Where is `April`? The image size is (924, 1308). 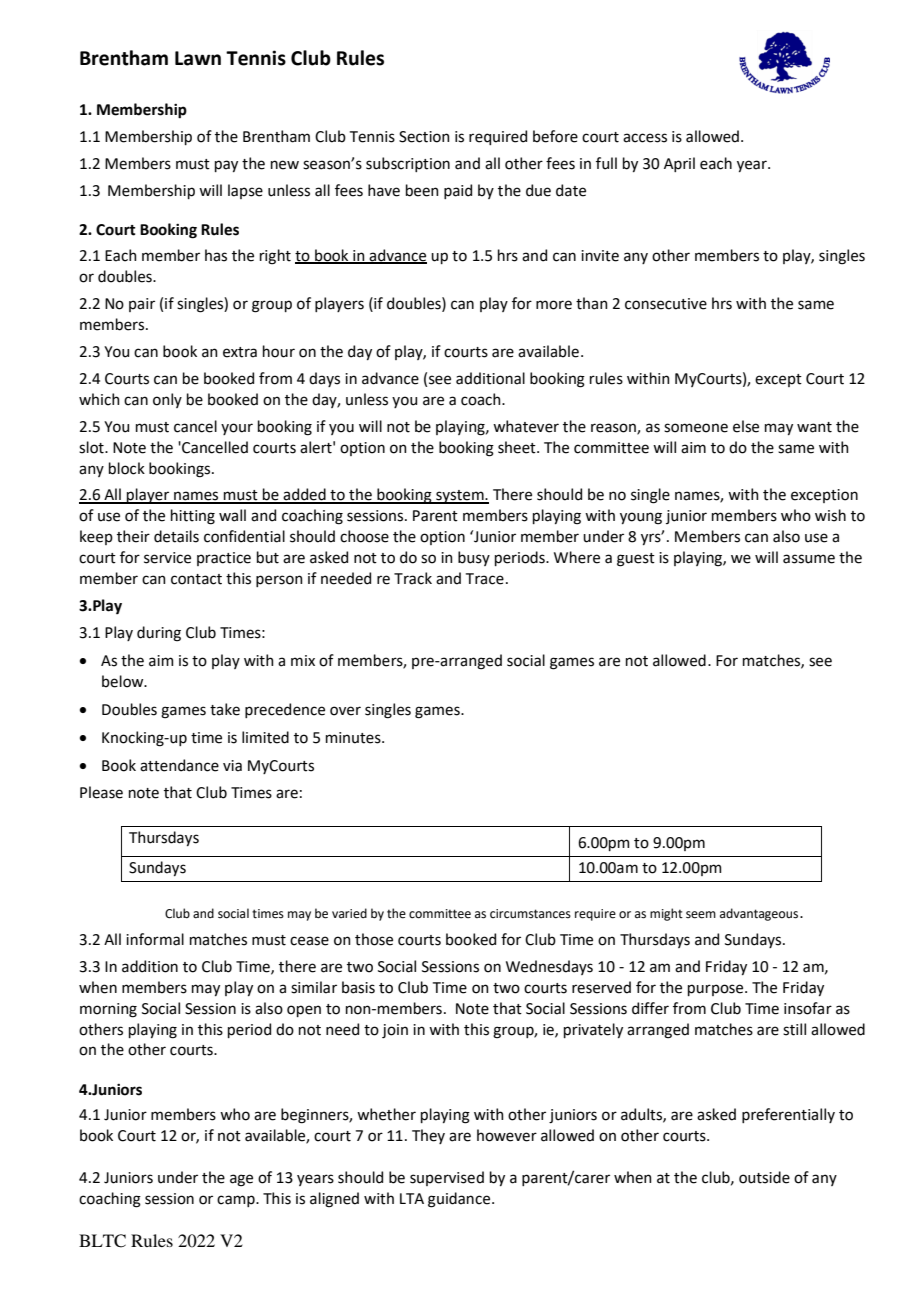
April is located at coordinates (679, 164).
